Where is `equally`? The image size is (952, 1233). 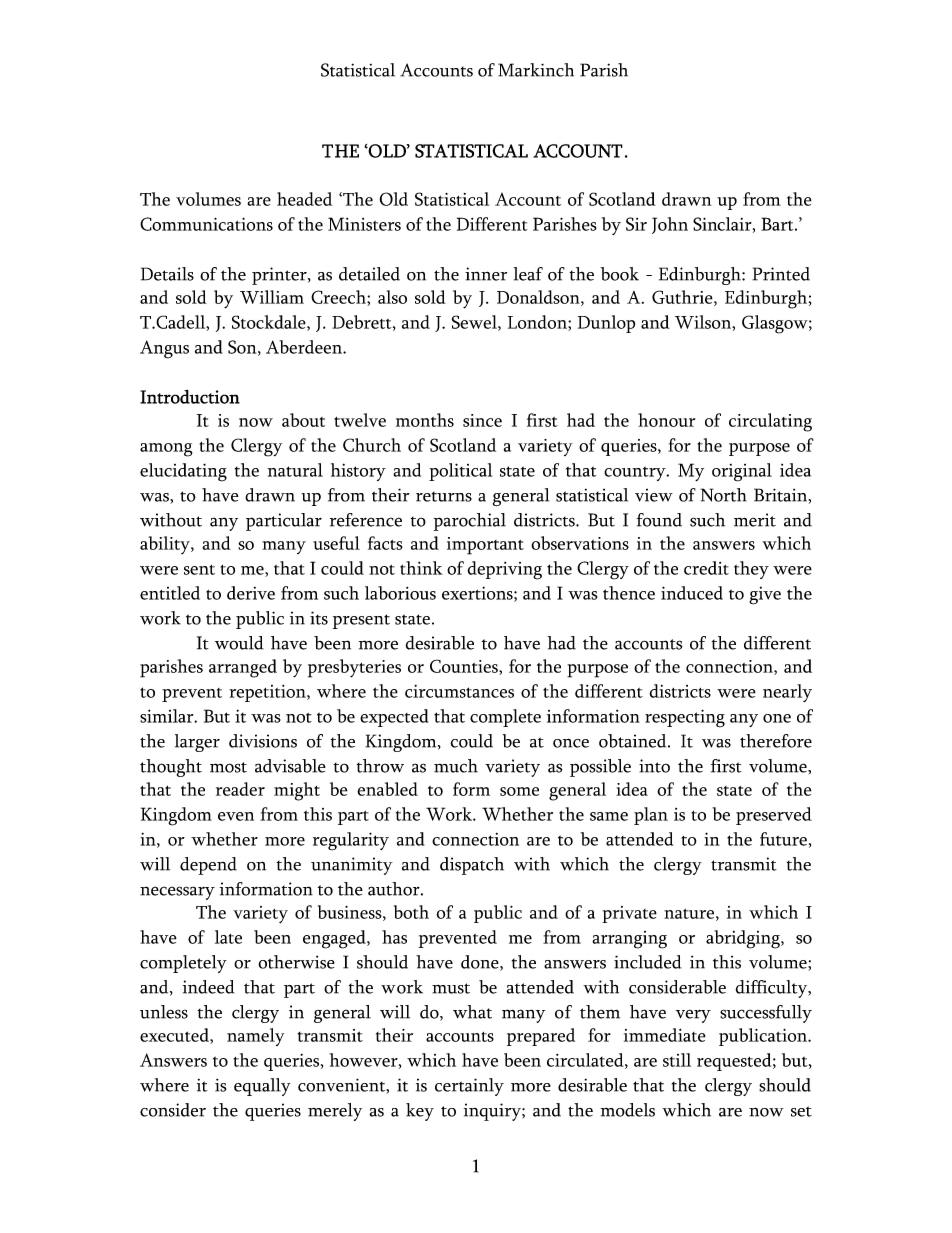
equally is located at coordinates (262, 1087).
